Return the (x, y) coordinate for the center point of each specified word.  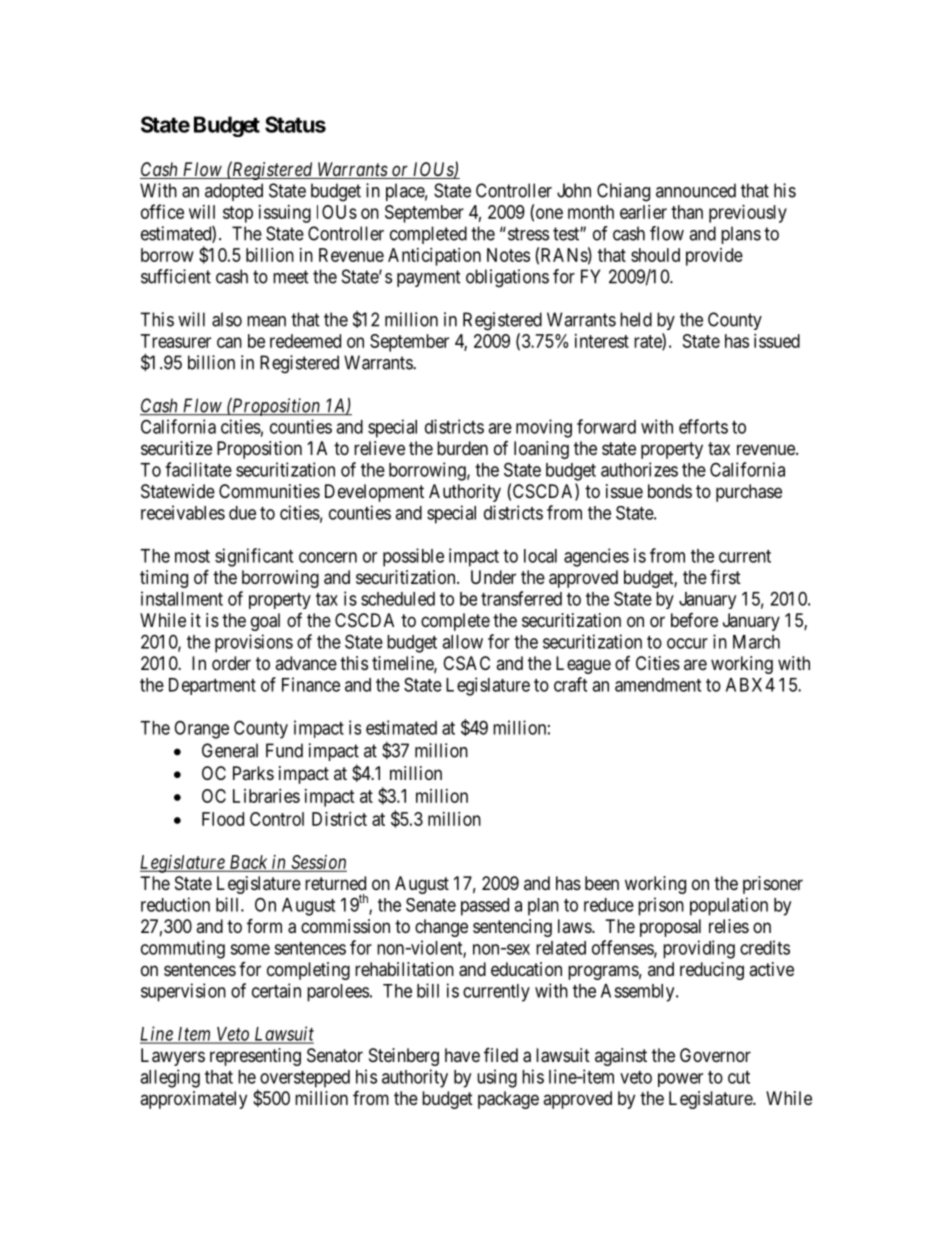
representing (255, 1057)
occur (687, 643)
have (462, 1055)
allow (462, 642)
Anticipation (434, 257)
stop (238, 214)
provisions (254, 643)
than (687, 212)
